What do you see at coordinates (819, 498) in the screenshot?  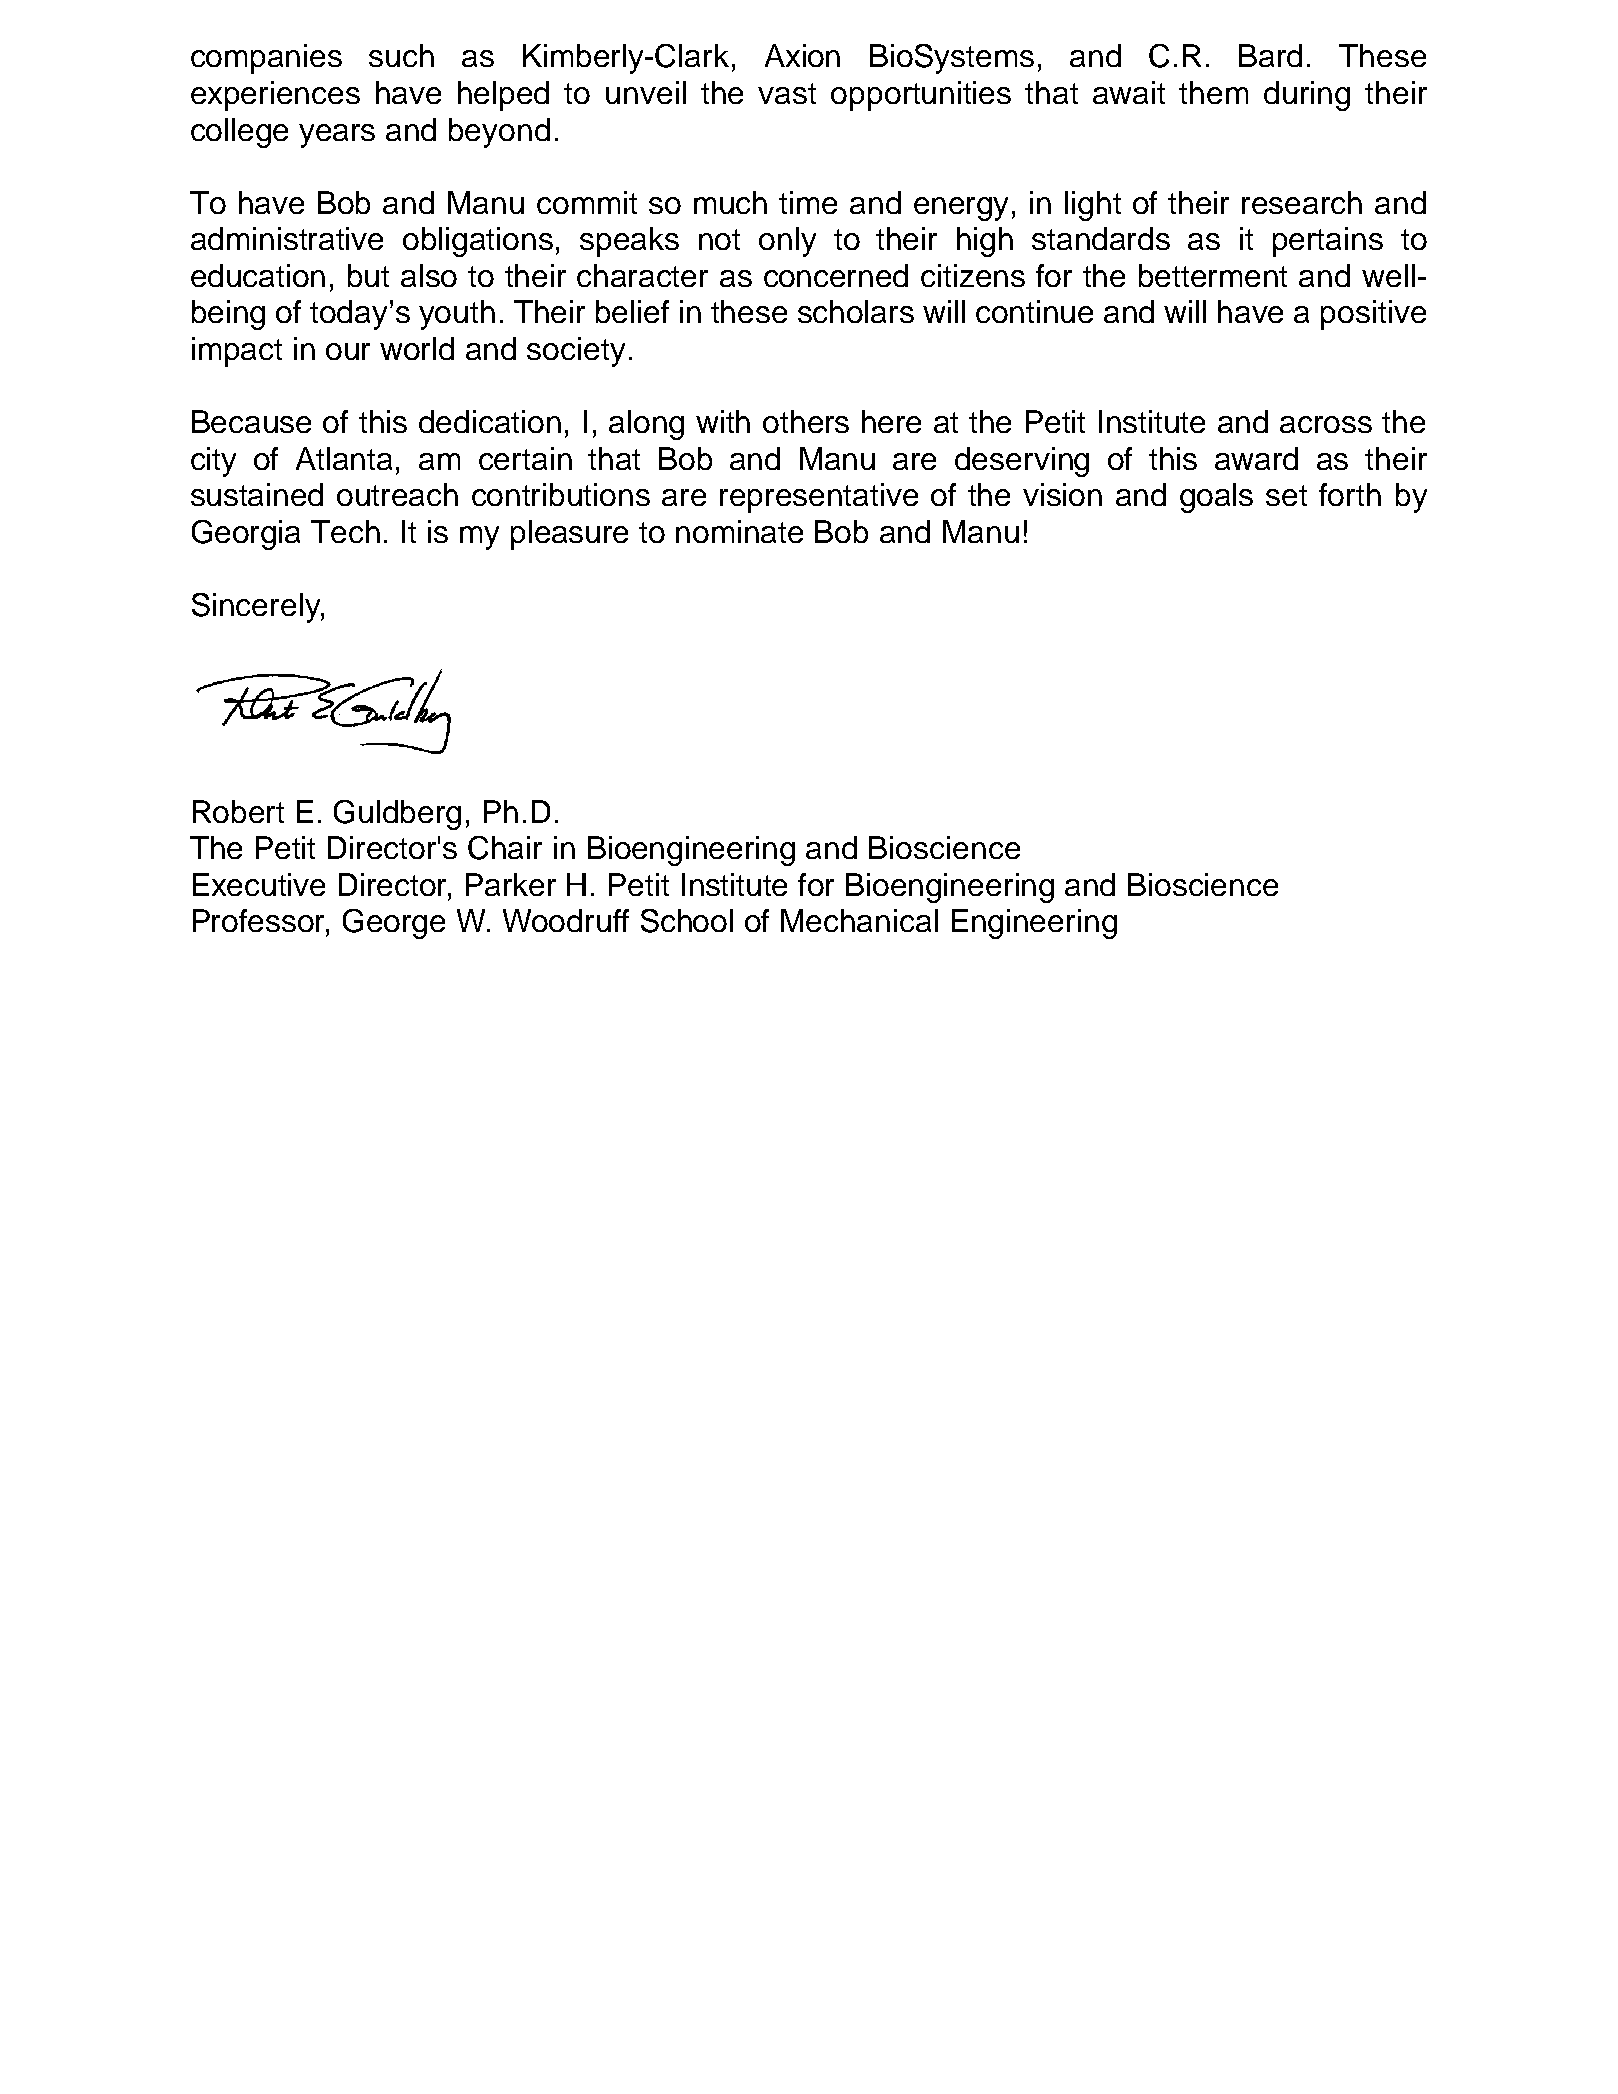 I see `representative` at bounding box center [819, 498].
